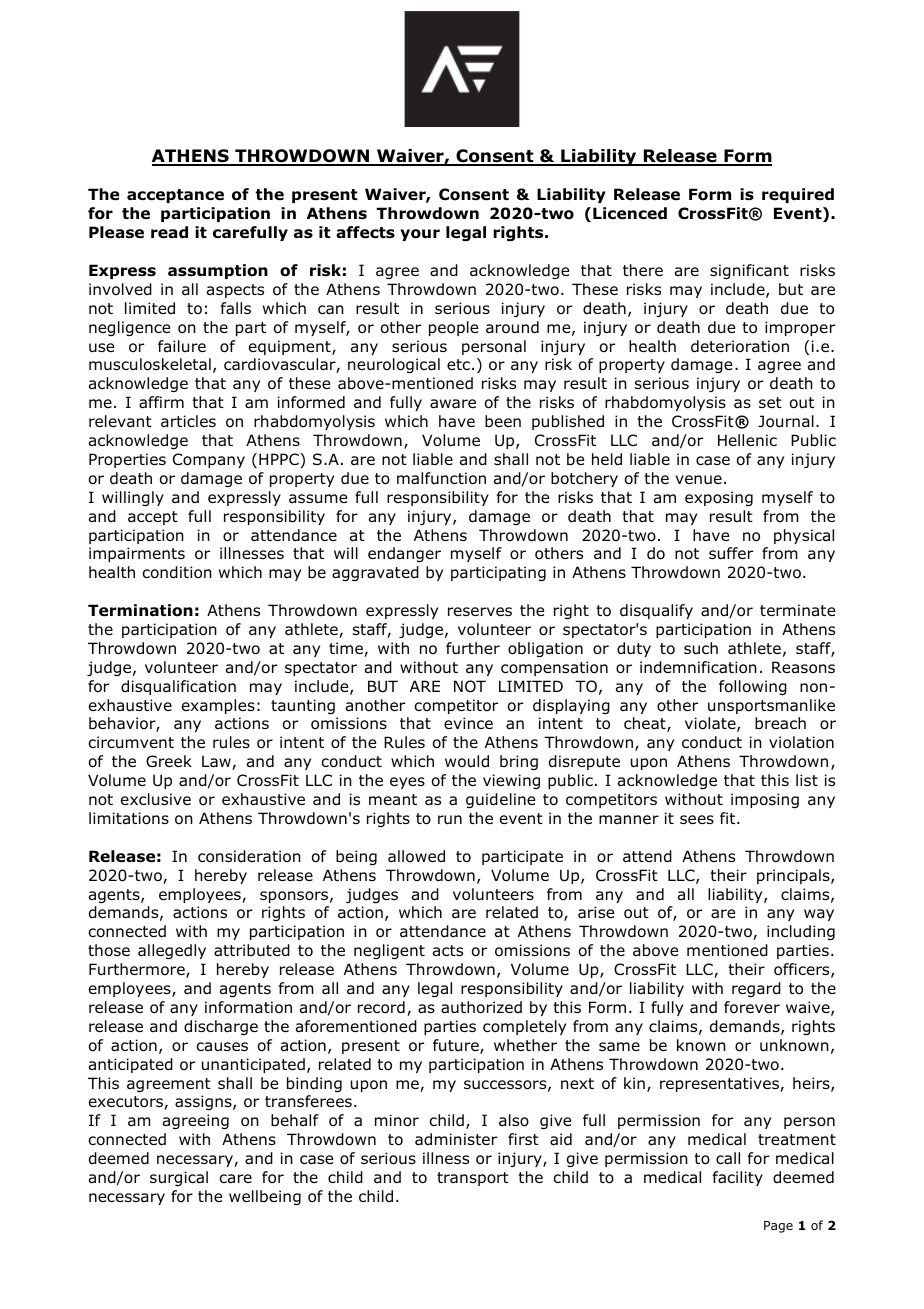 This screenshot has width=924, height=1309. I want to click on endanger, so click(404, 554).
